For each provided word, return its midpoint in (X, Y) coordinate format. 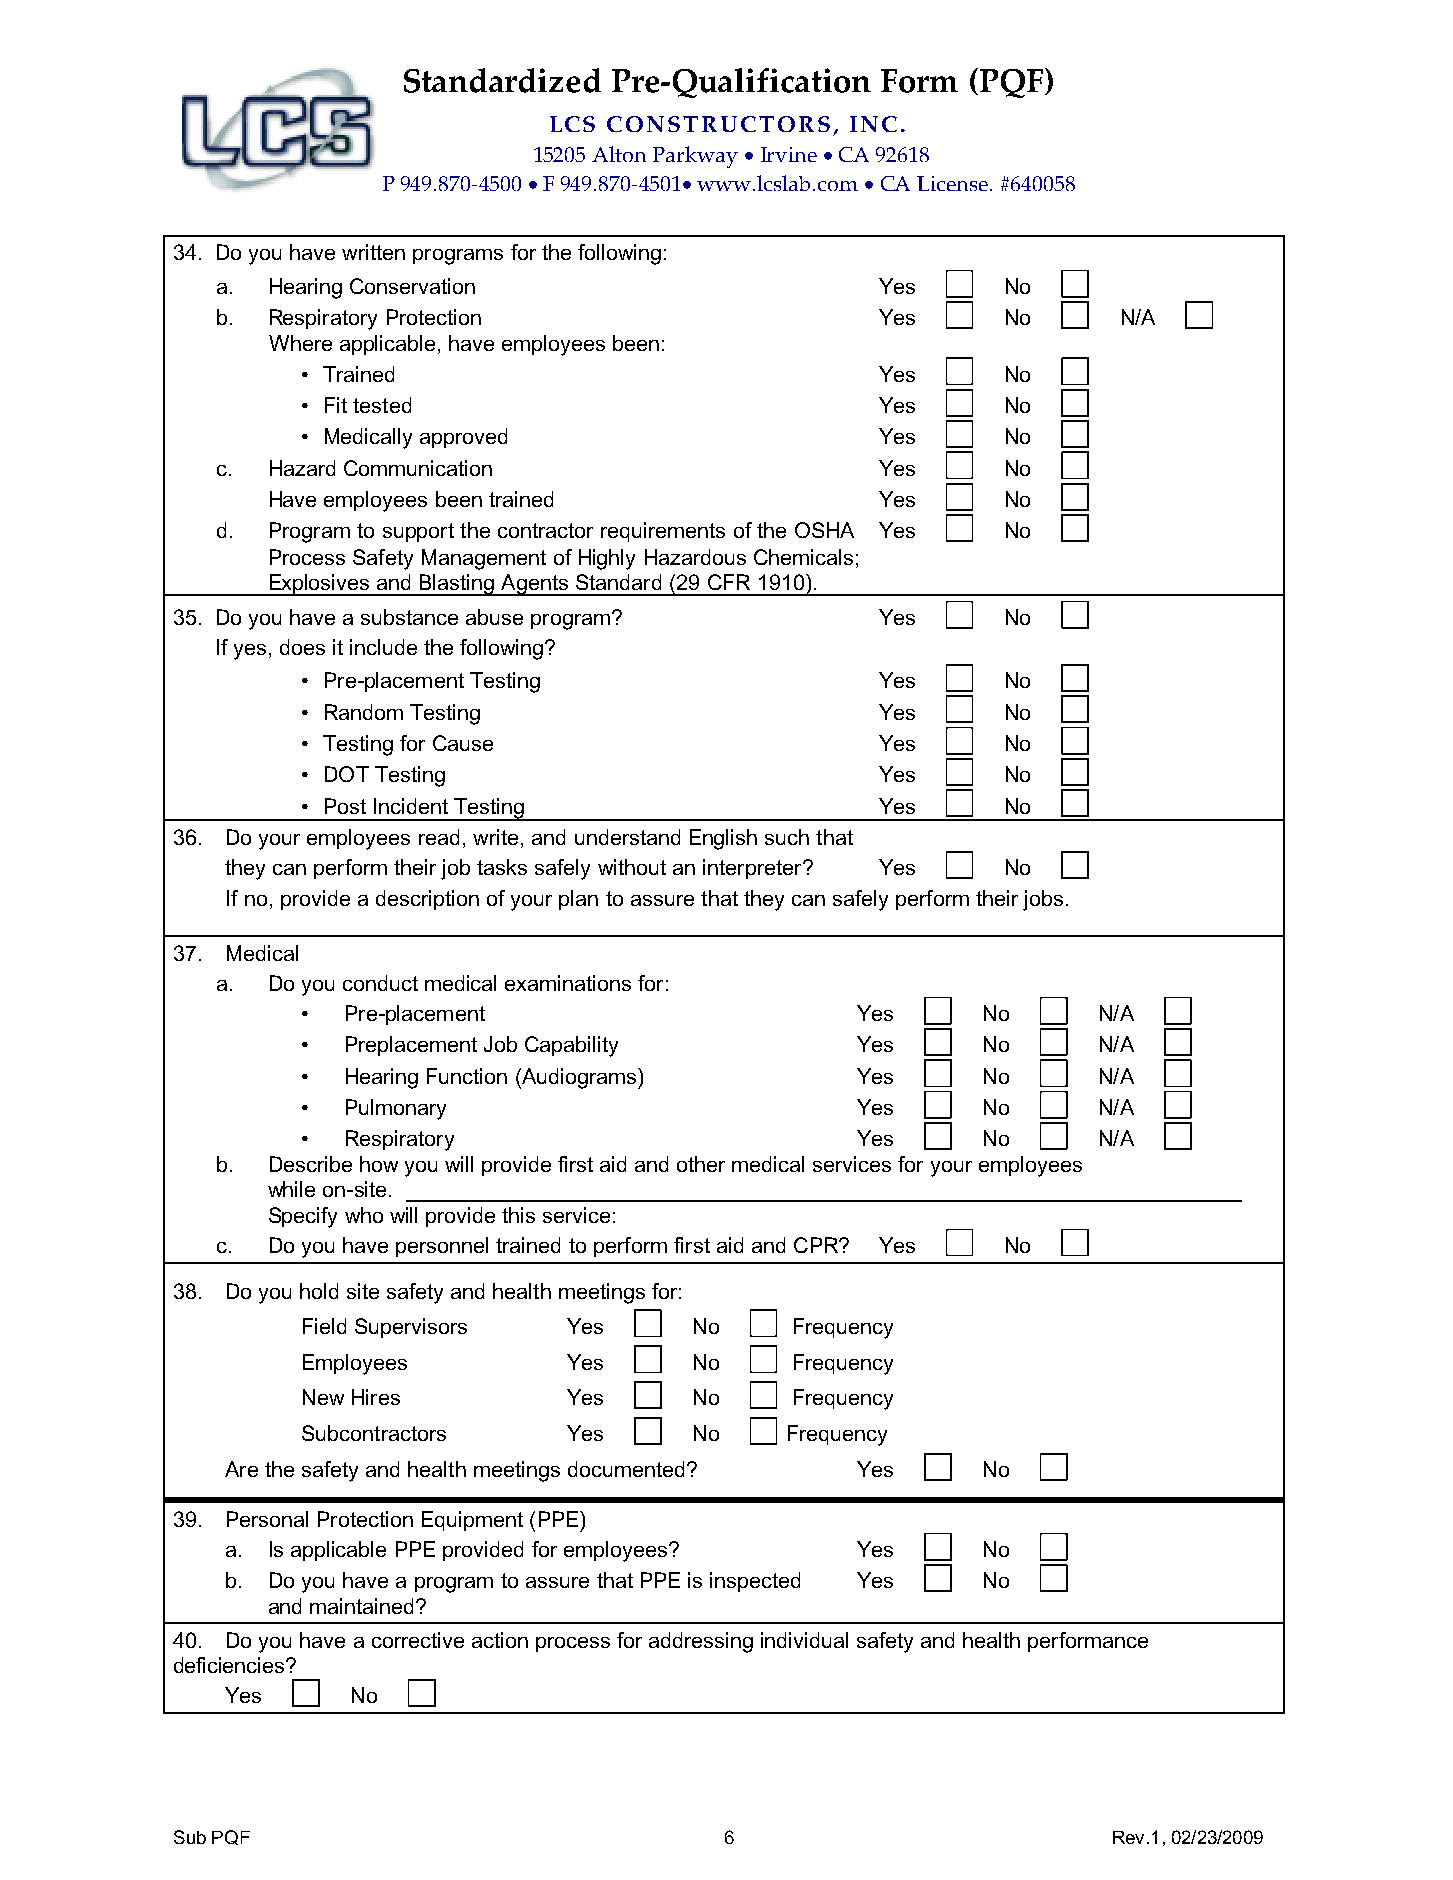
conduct (380, 983)
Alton (619, 154)
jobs (1043, 900)
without (632, 867)
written (373, 252)
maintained (361, 1606)
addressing (701, 1642)
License (954, 183)
